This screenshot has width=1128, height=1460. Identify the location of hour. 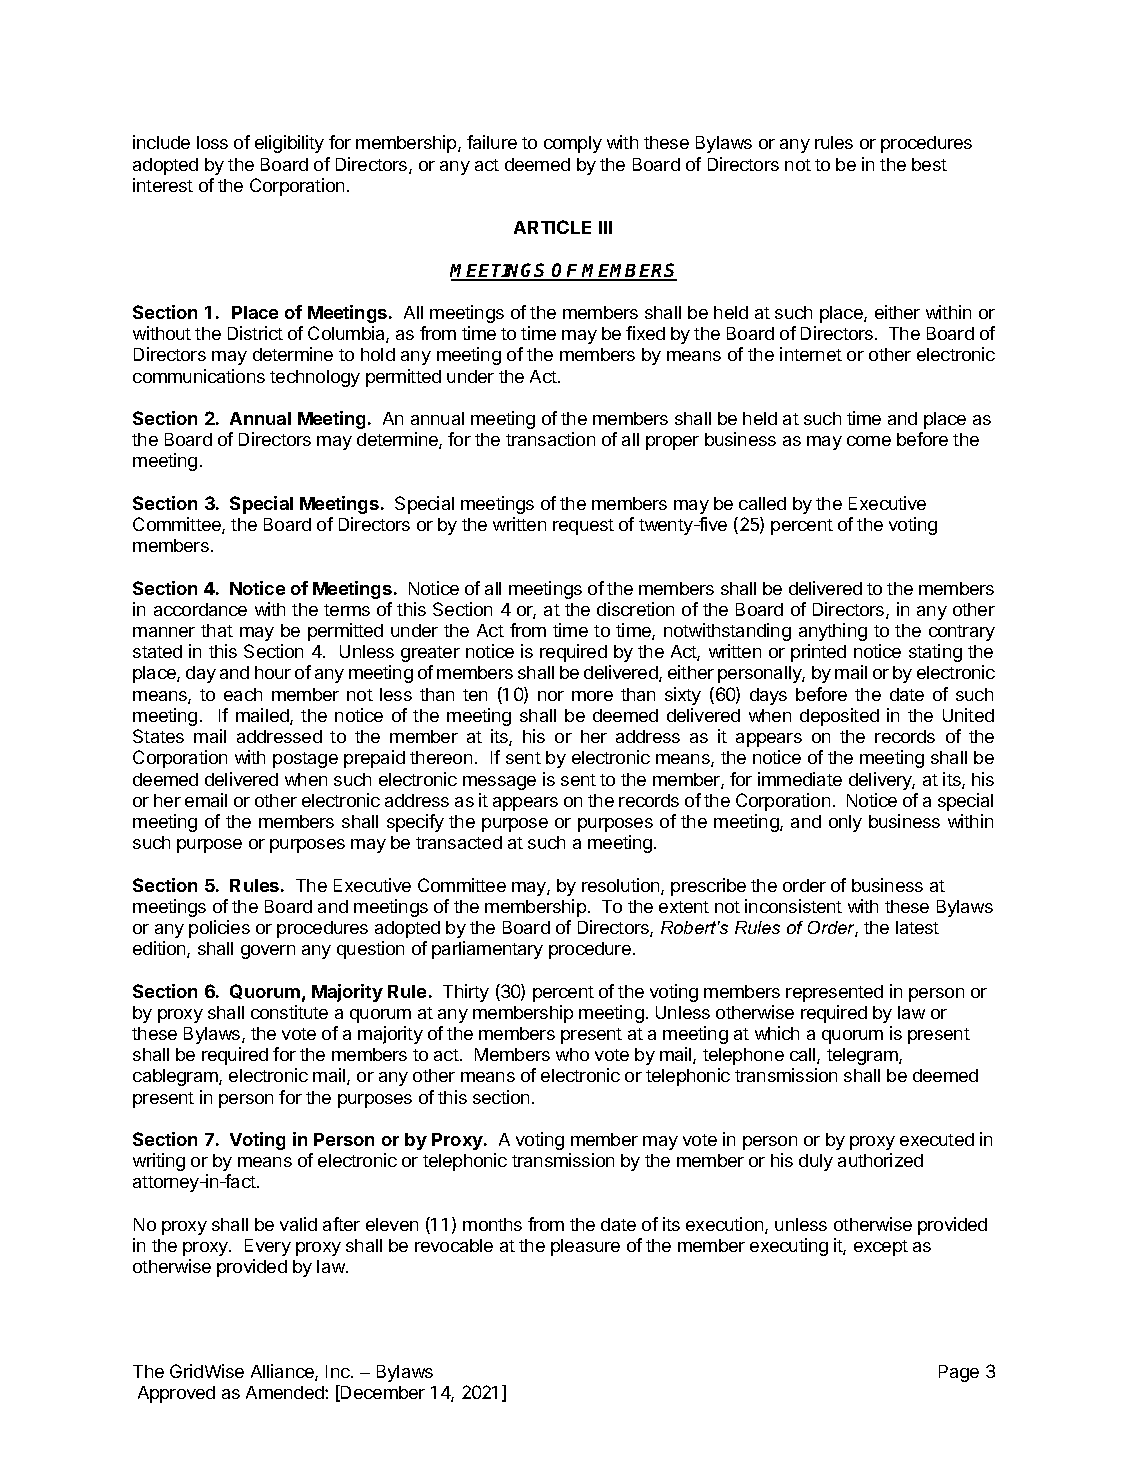
(273, 672).
